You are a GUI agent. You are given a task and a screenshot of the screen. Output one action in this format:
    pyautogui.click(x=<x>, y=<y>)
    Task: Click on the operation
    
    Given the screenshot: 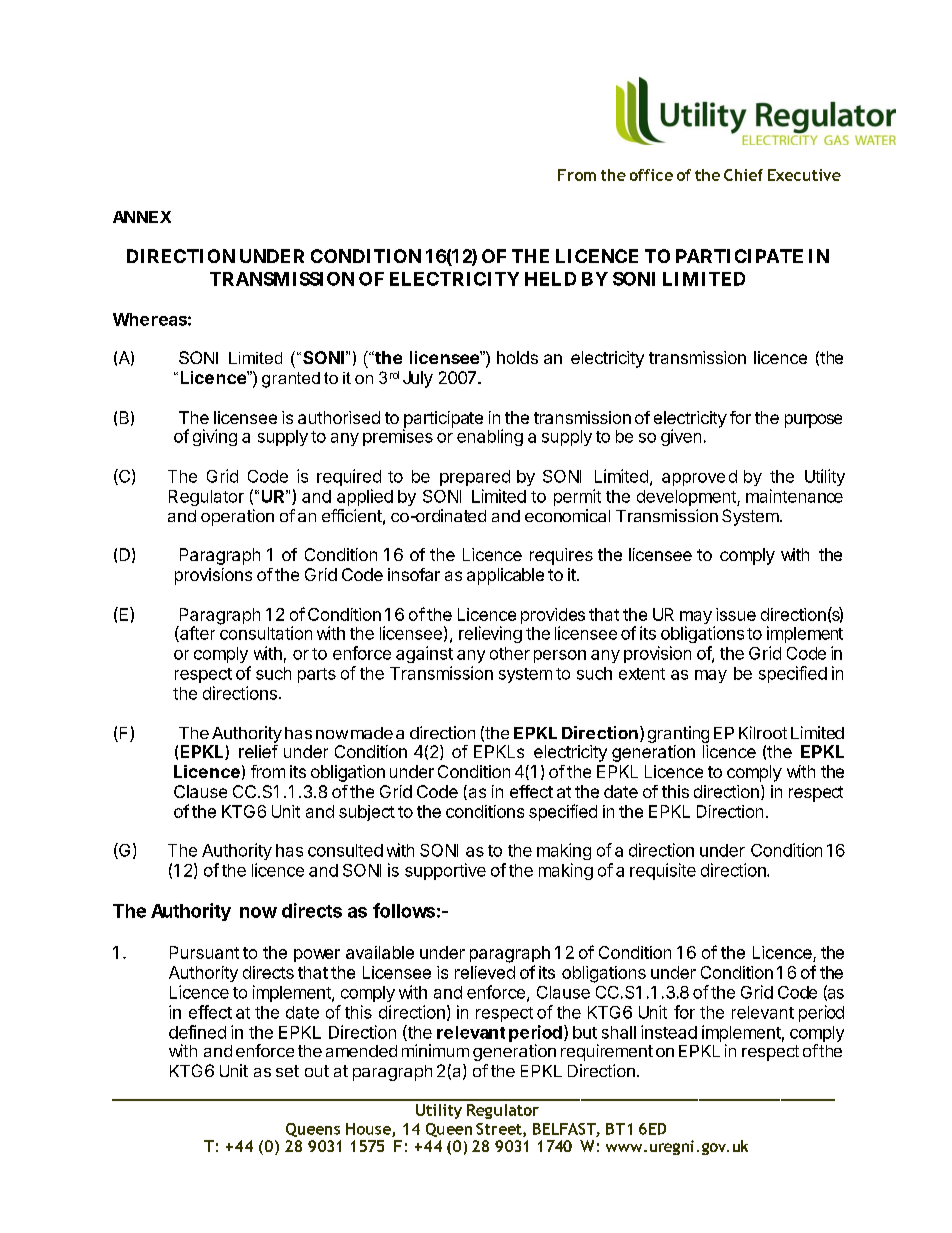 What is the action you would take?
    pyautogui.click(x=237, y=517)
